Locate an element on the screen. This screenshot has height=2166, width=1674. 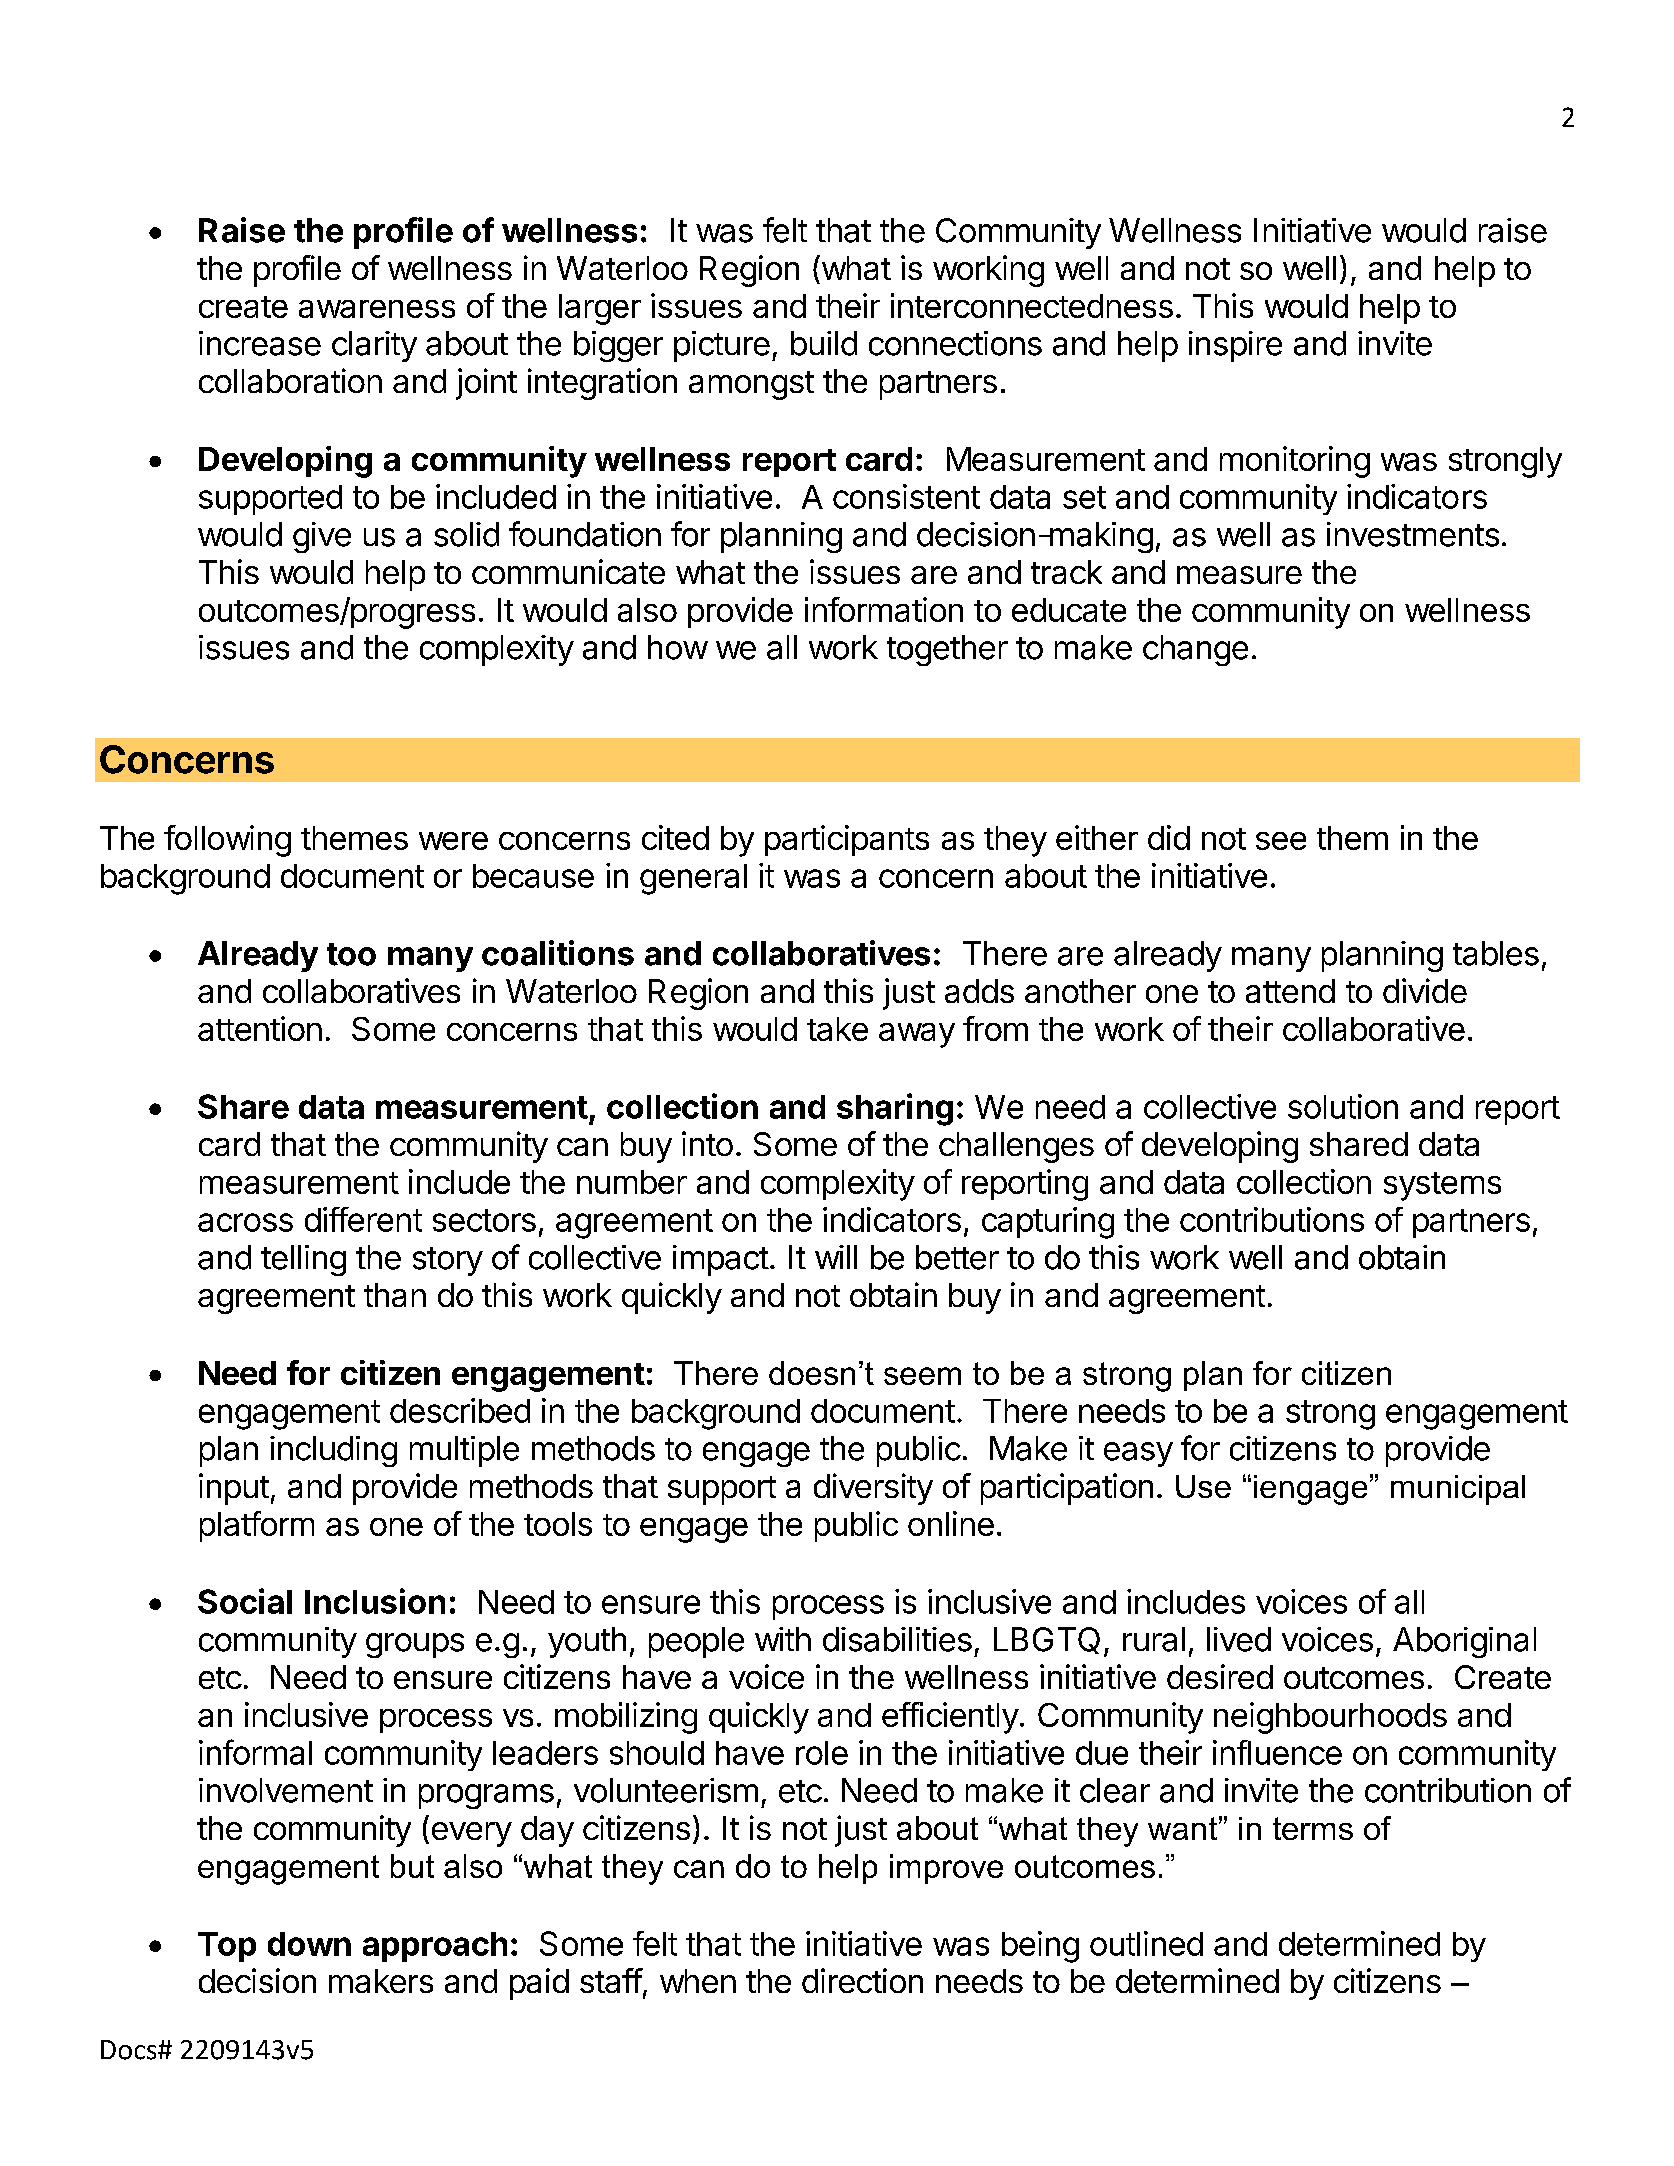
build is located at coordinates (824, 343).
